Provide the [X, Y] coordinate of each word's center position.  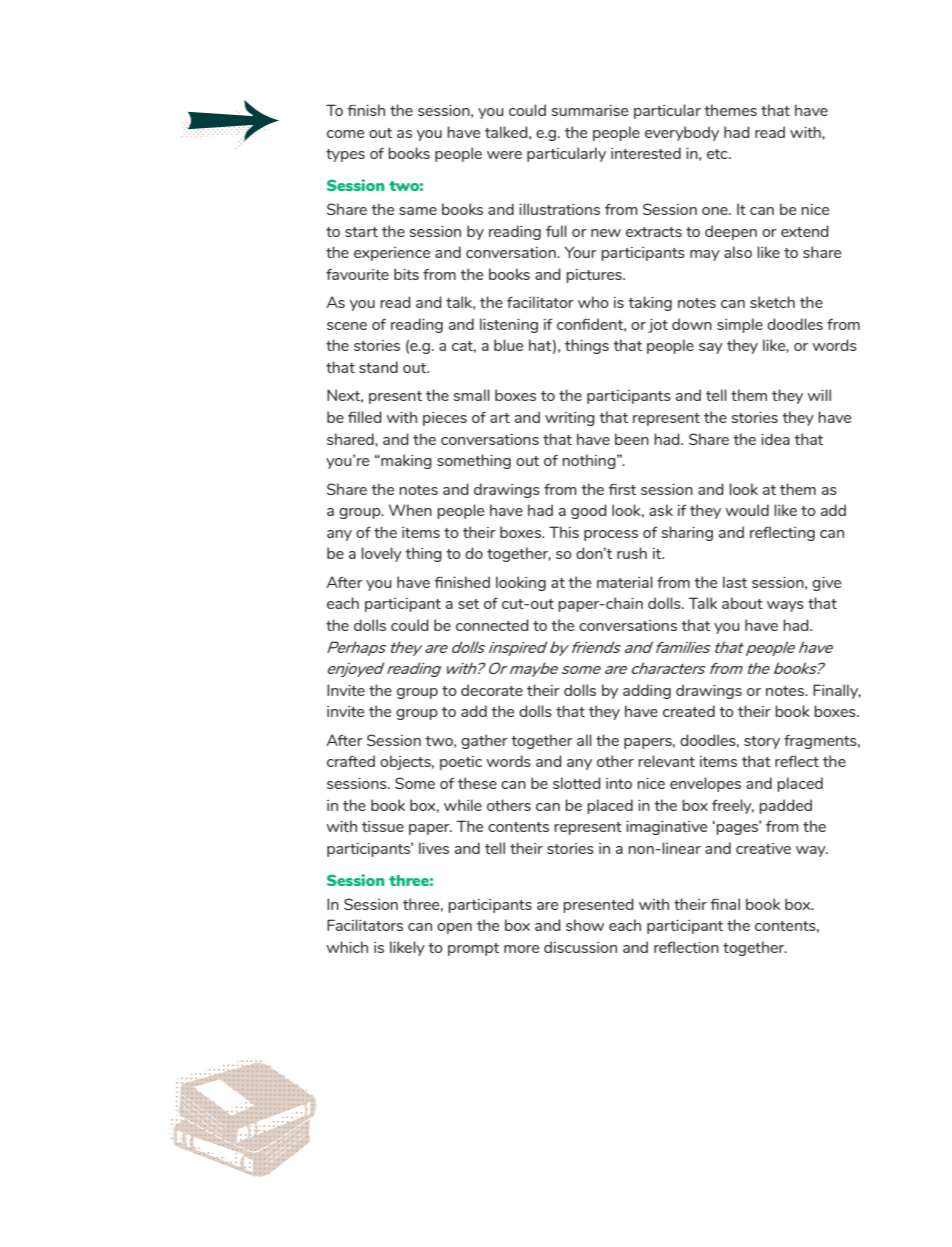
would [747, 510]
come [345, 134]
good [589, 511]
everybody [682, 133]
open [454, 928]
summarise [589, 110]
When [410, 510]
